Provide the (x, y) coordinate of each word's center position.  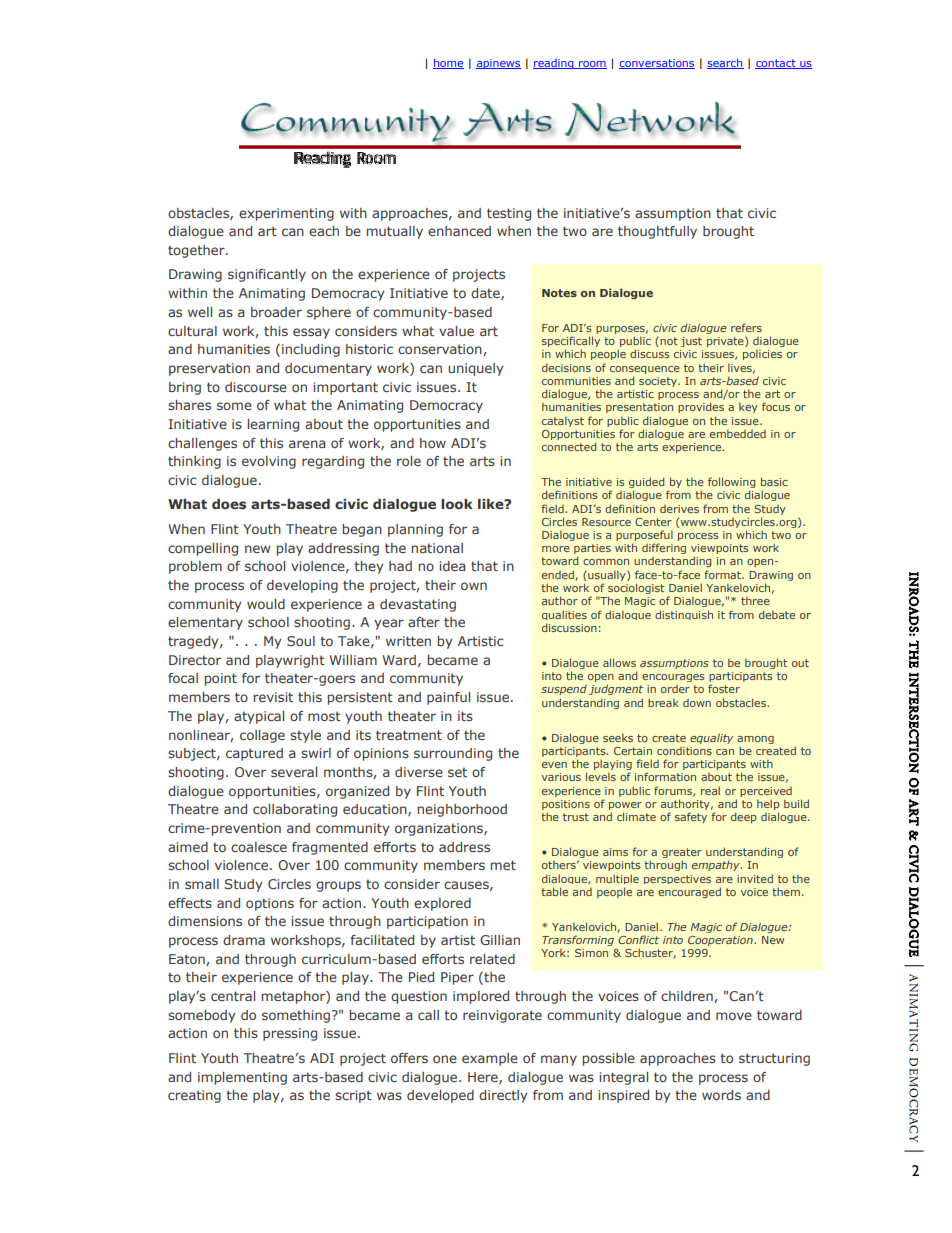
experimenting (286, 214)
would (266, 604)
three (755, 600)
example (490, 1059)
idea (453, 566)
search (725, 63)
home (448, 63)
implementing (242, 1078)
